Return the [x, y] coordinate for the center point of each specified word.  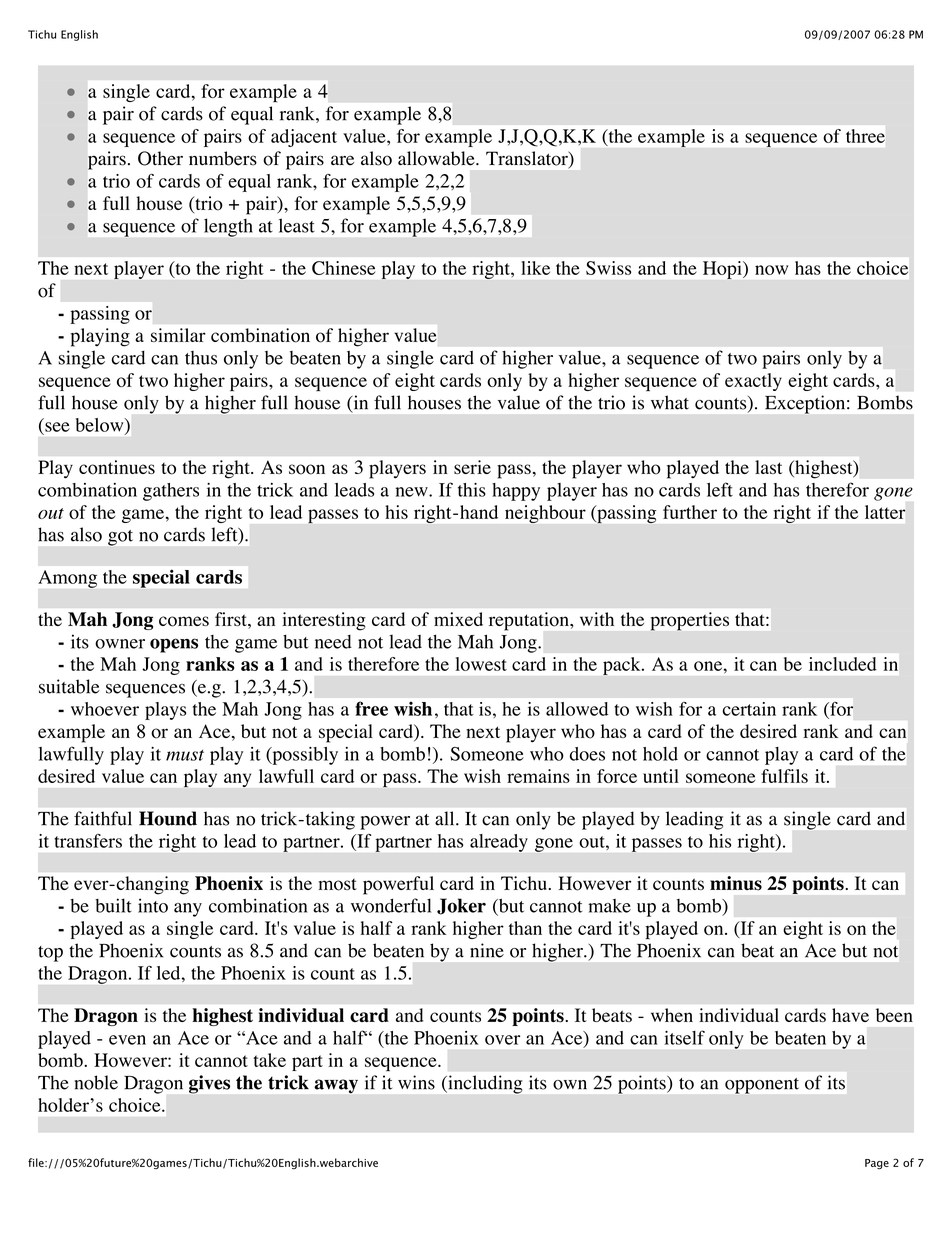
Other [160, 158]
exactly [753, 382]
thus [201, 358]
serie [472, 467]
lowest [481, 664]
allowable [437, 158]
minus [736, 883]
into [153, 905]
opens [174, 645]
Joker [461, 906]
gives [209, 1084]
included [843, 664]
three [865, 136]
